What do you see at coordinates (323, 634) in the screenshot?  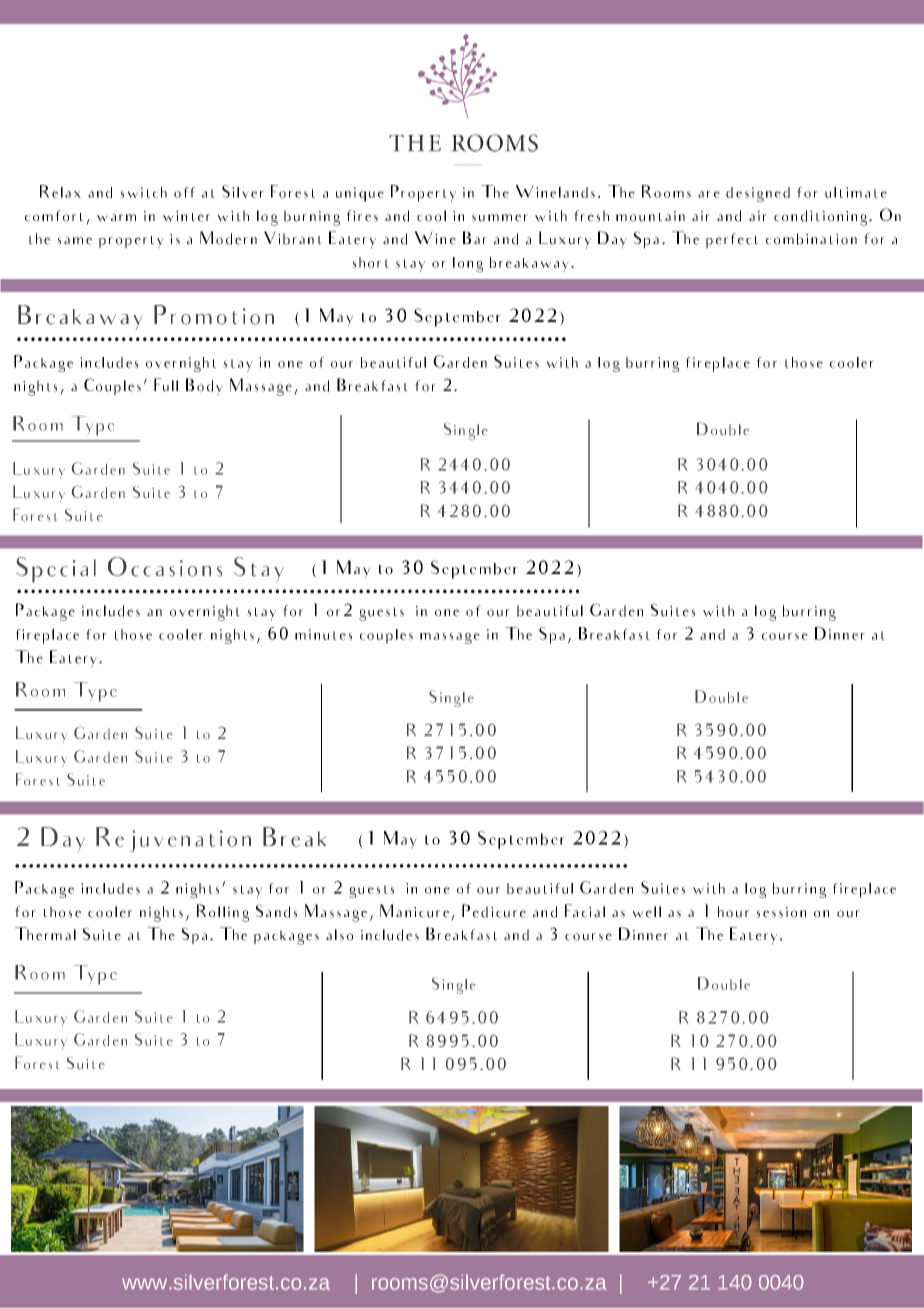 I see `minutes` at bounding box center [323, 634].
